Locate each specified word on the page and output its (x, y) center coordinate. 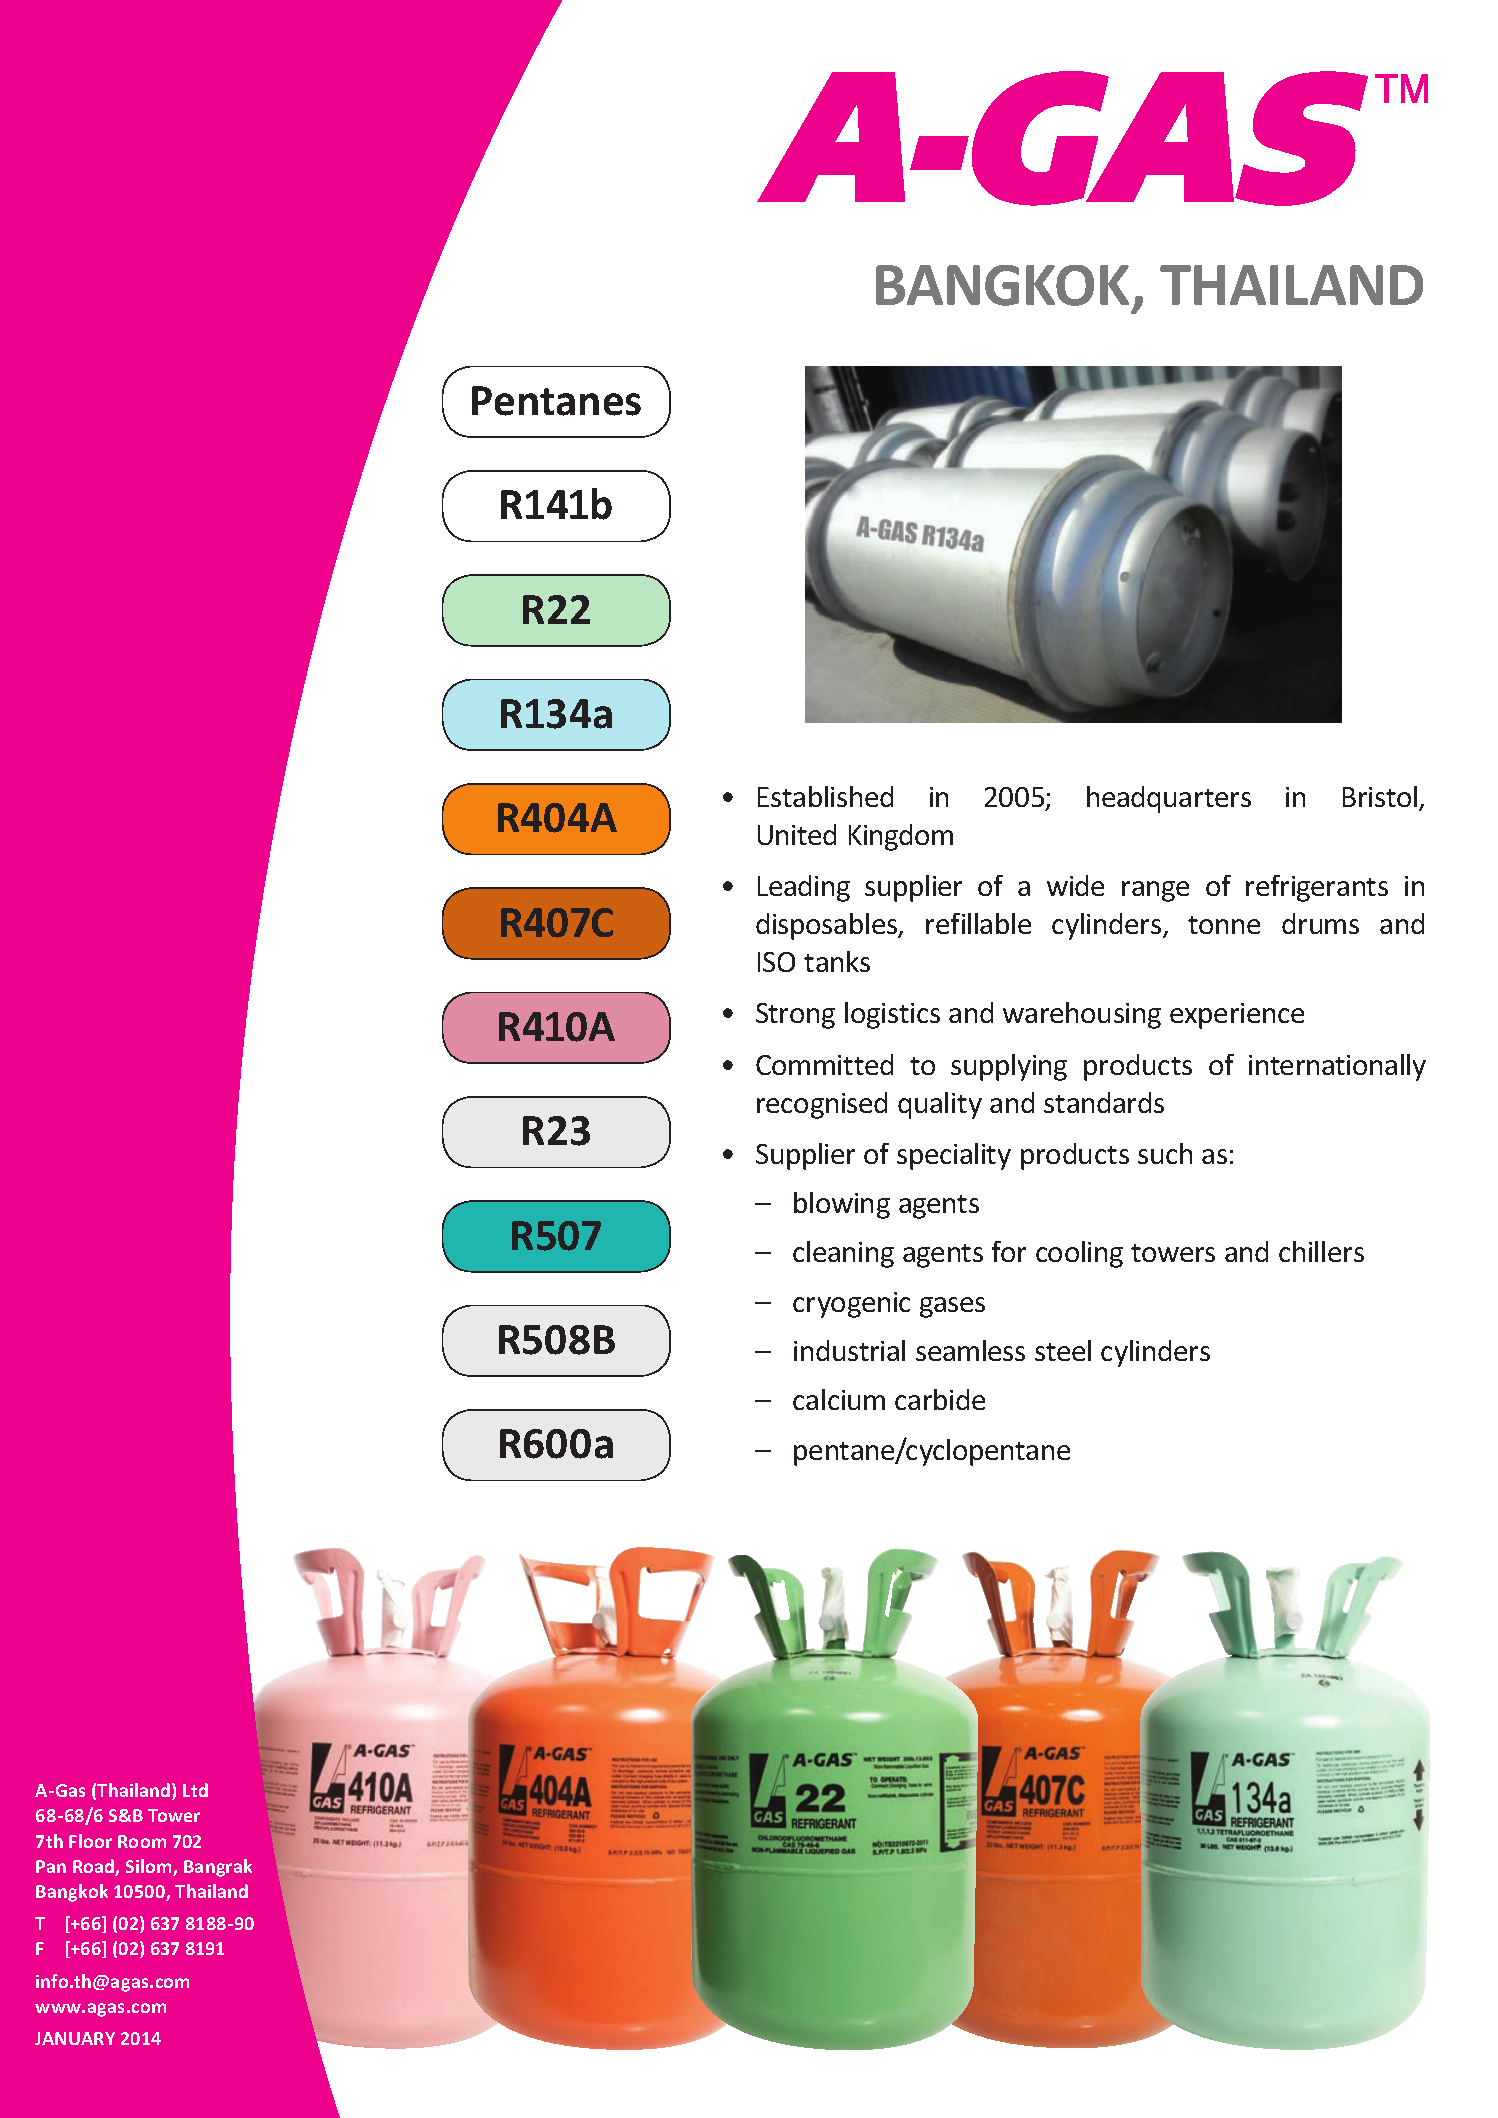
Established (825, 796)
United (797, 834)
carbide (940, 1399)
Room (142, 1841)
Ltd (195, 1790)
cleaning (843, 1254)
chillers (1321, 1251)
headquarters (1169, 799)
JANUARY (75, 2038)
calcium (839, 1399)
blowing (842, 1205)
